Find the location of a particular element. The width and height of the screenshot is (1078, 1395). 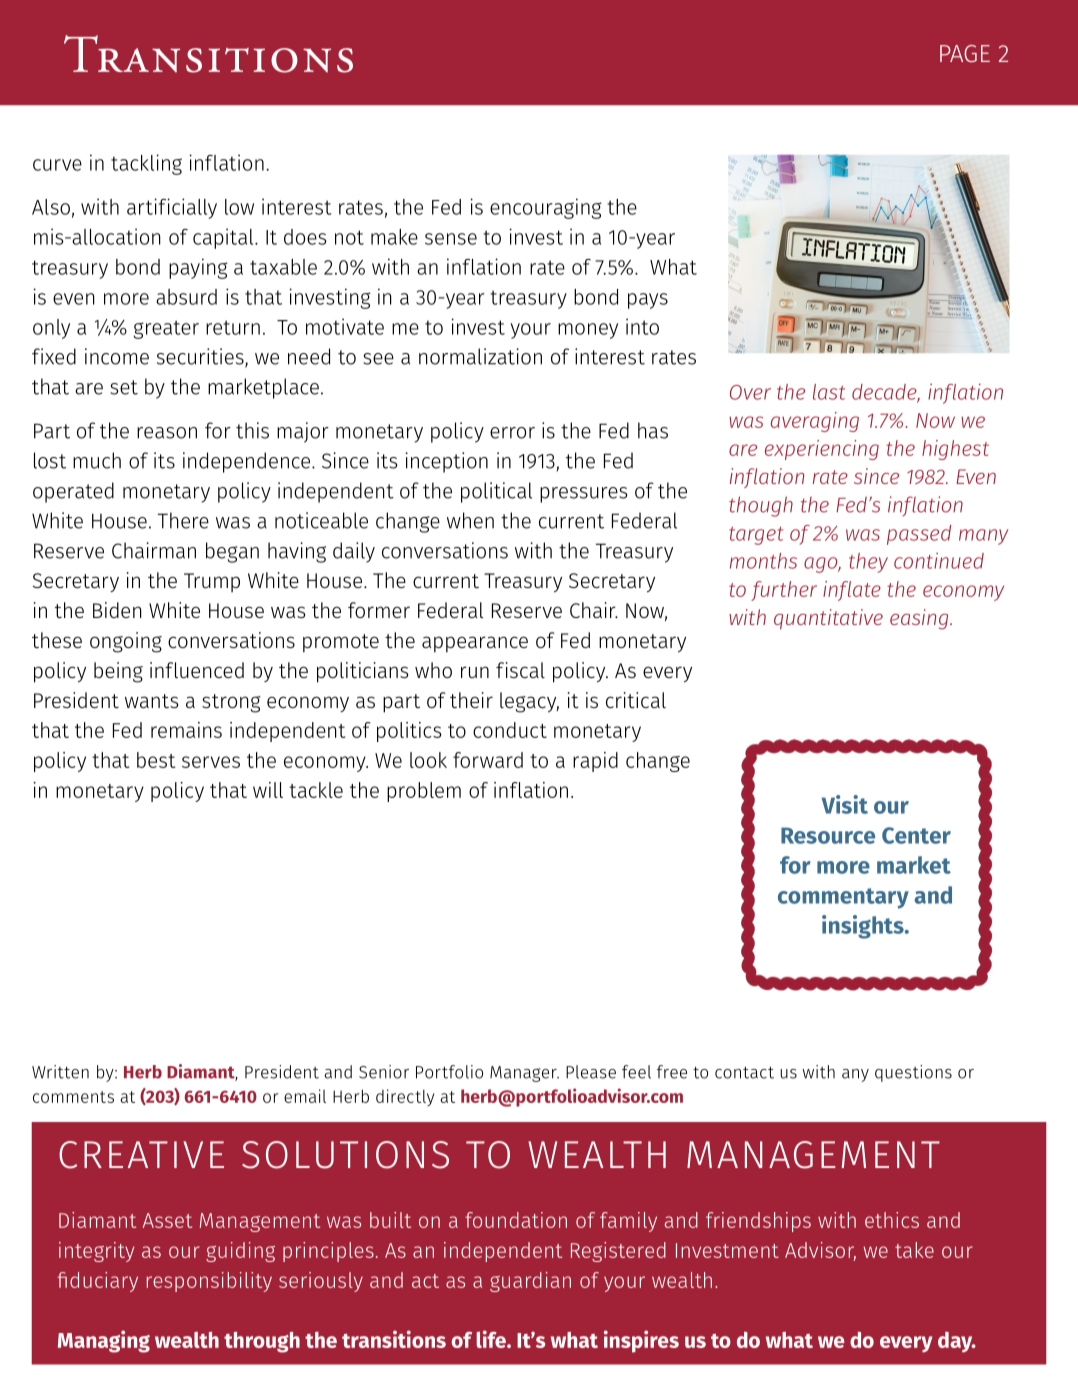

take is located at coordinates (914, 1250).
